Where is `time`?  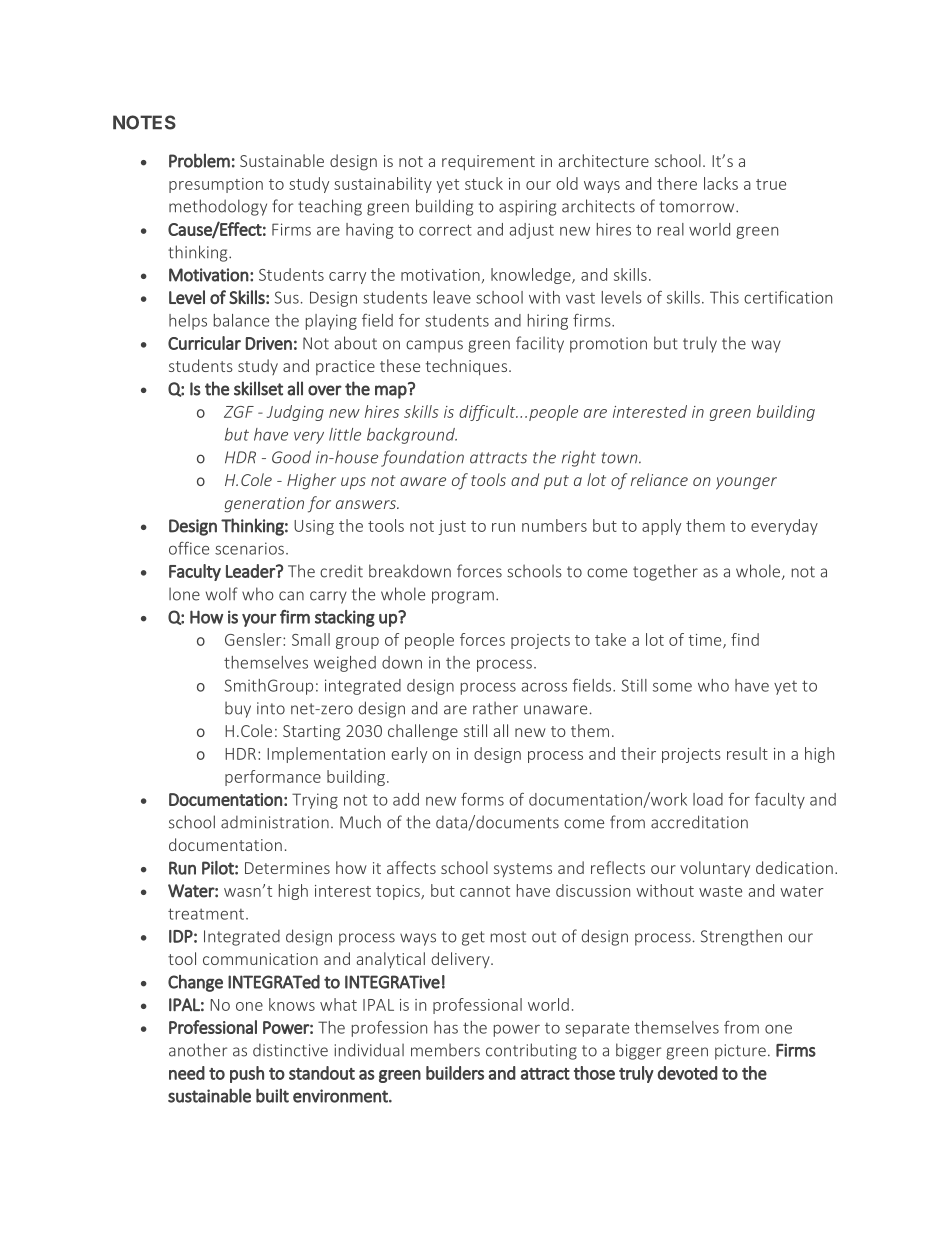 time is located at coordinates (706, 641).
